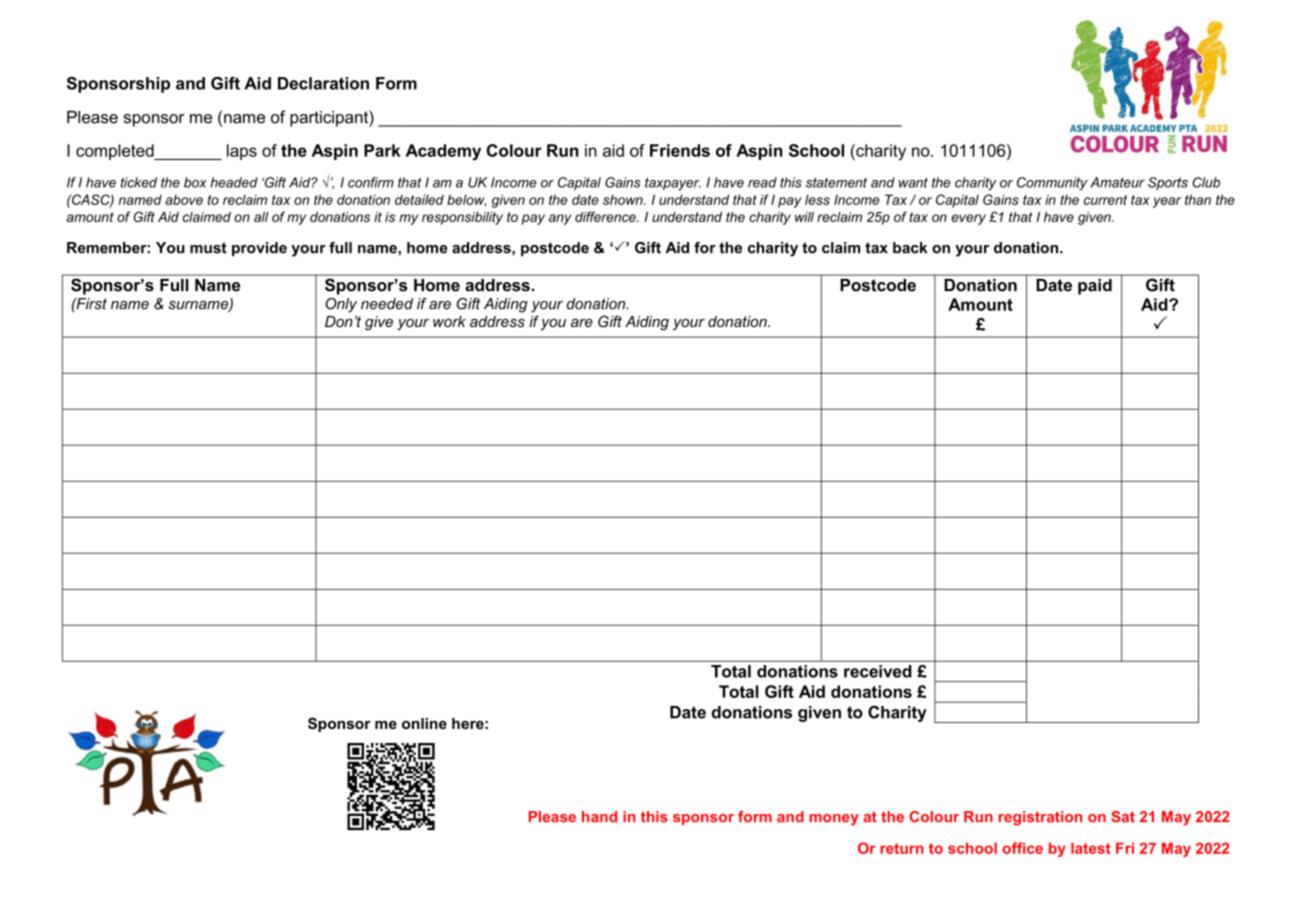 The height and width of the screenshot is (924, 1308). Describe the element at coordinates (1117, 182) in the screenshot. I see `Amateur` at that location.
